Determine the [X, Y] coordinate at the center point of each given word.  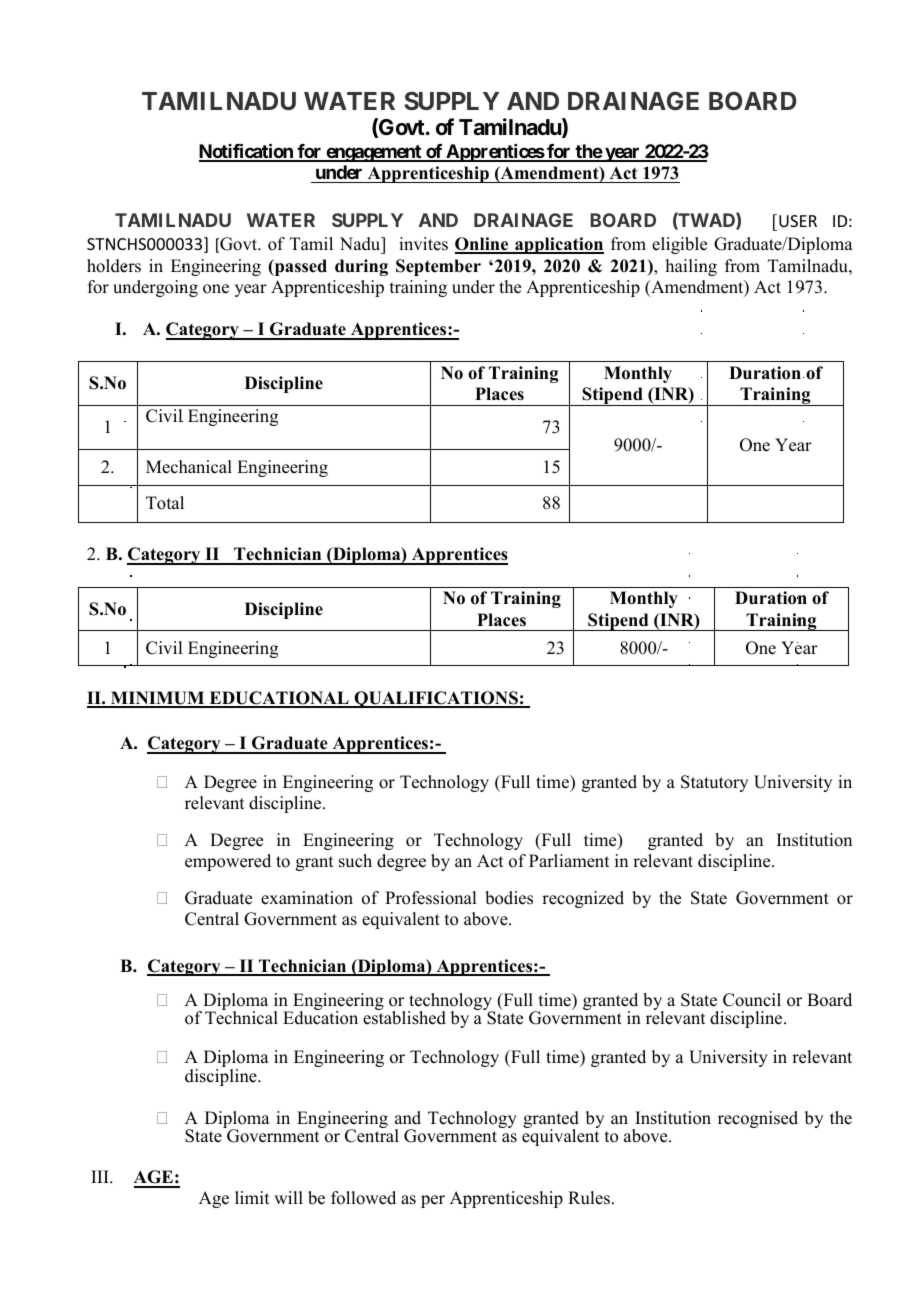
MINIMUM [158, 699]
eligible [679, 245]
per [433, 1201]
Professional [430, 898]
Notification [247, 152]
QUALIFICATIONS [436, 699]
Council [752, 1000]
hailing [691, 267]
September [438, 267]
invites [423, 244]
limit [252, 1197]
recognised [758, 1119]
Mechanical [189, 467]
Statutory [714, 783]
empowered [228, 862]
